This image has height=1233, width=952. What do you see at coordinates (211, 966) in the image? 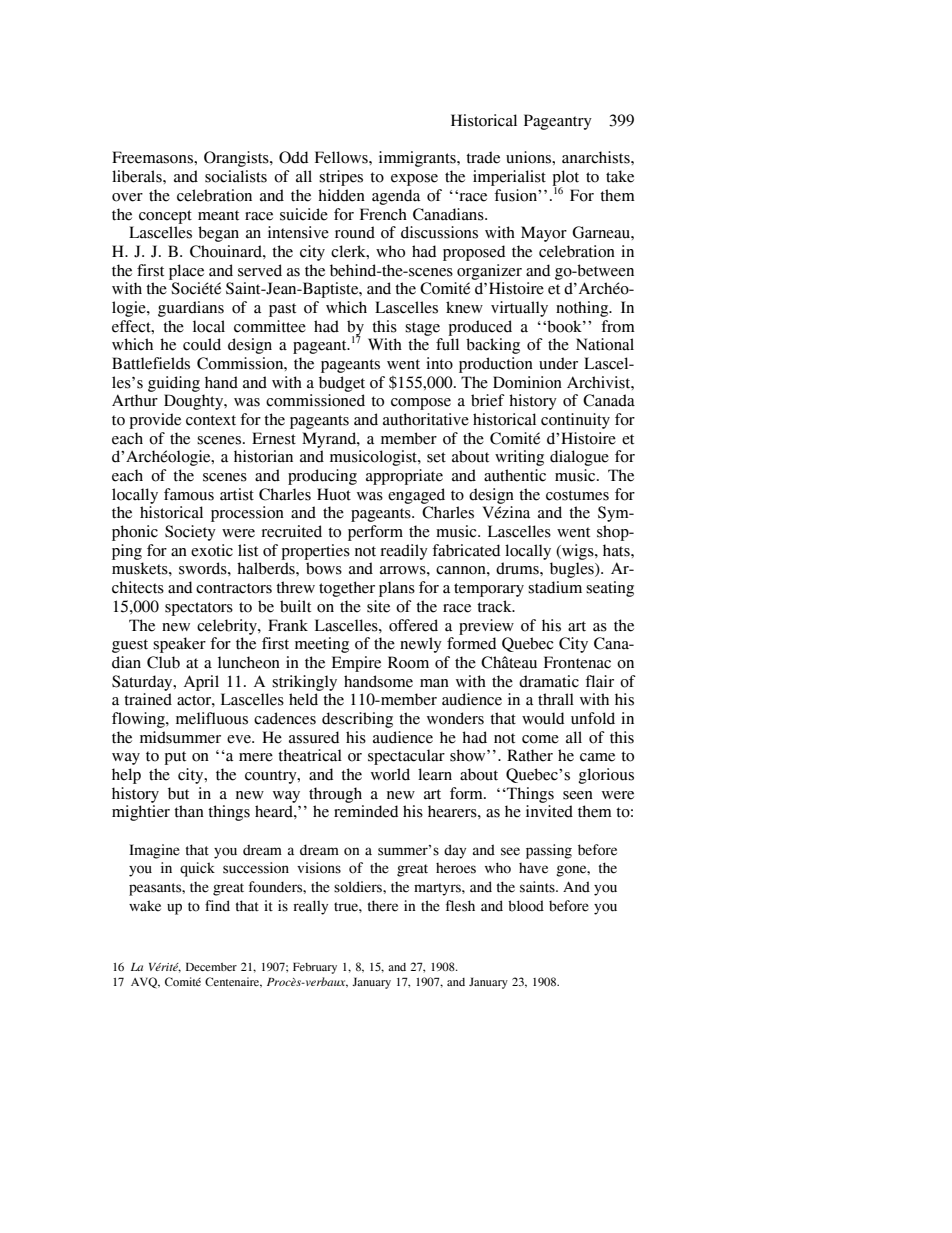
I see `December` at bounding box center [211, 966].
